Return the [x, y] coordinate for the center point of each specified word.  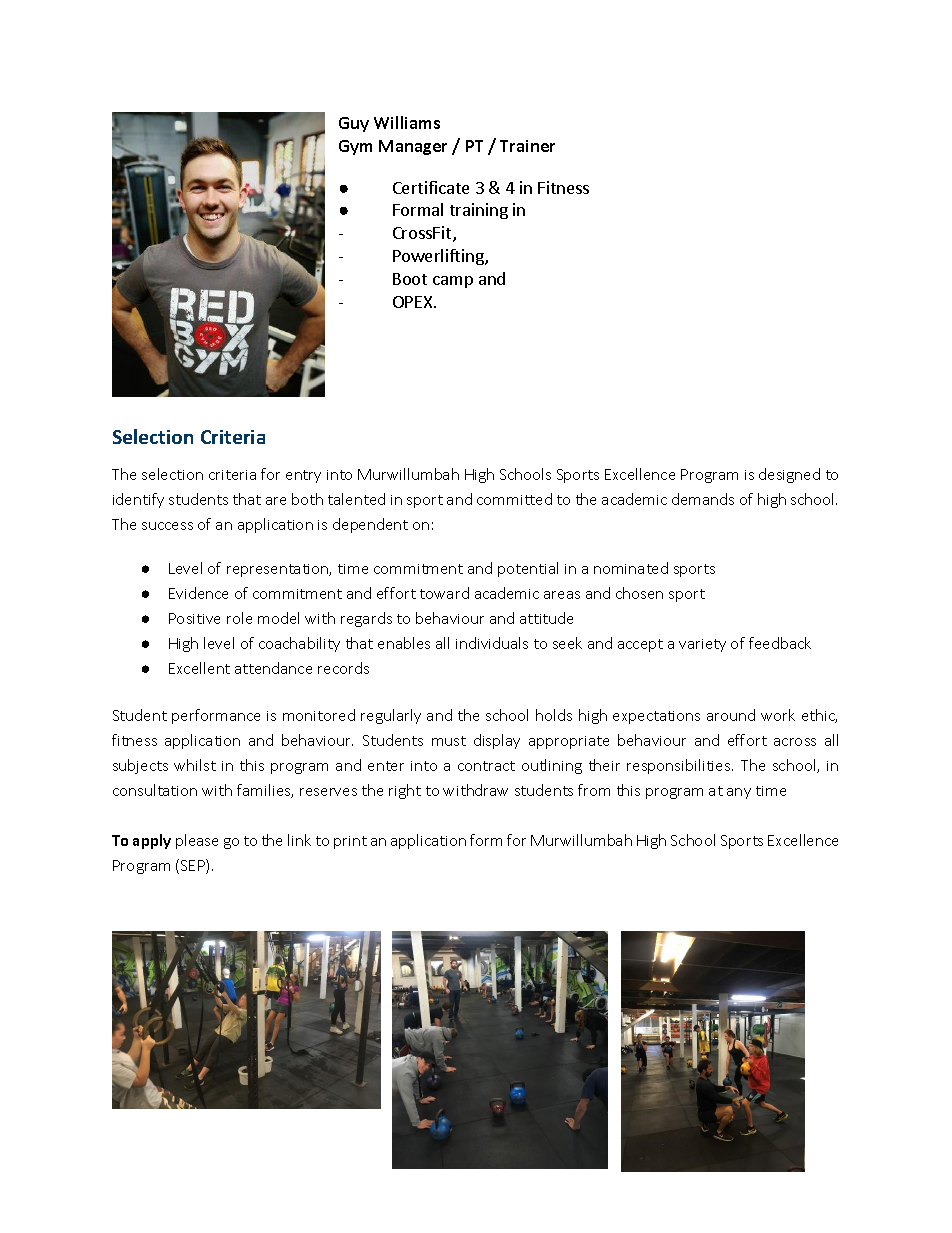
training [479, 211]
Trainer [527, 146]
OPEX [414, 302]
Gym [355, 147]
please [197, 841]
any [739, 793]
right [405, 791]
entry [303, 476]
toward [444, 593]
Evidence [198, 593]
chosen [639, 593]
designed [789, 475]
